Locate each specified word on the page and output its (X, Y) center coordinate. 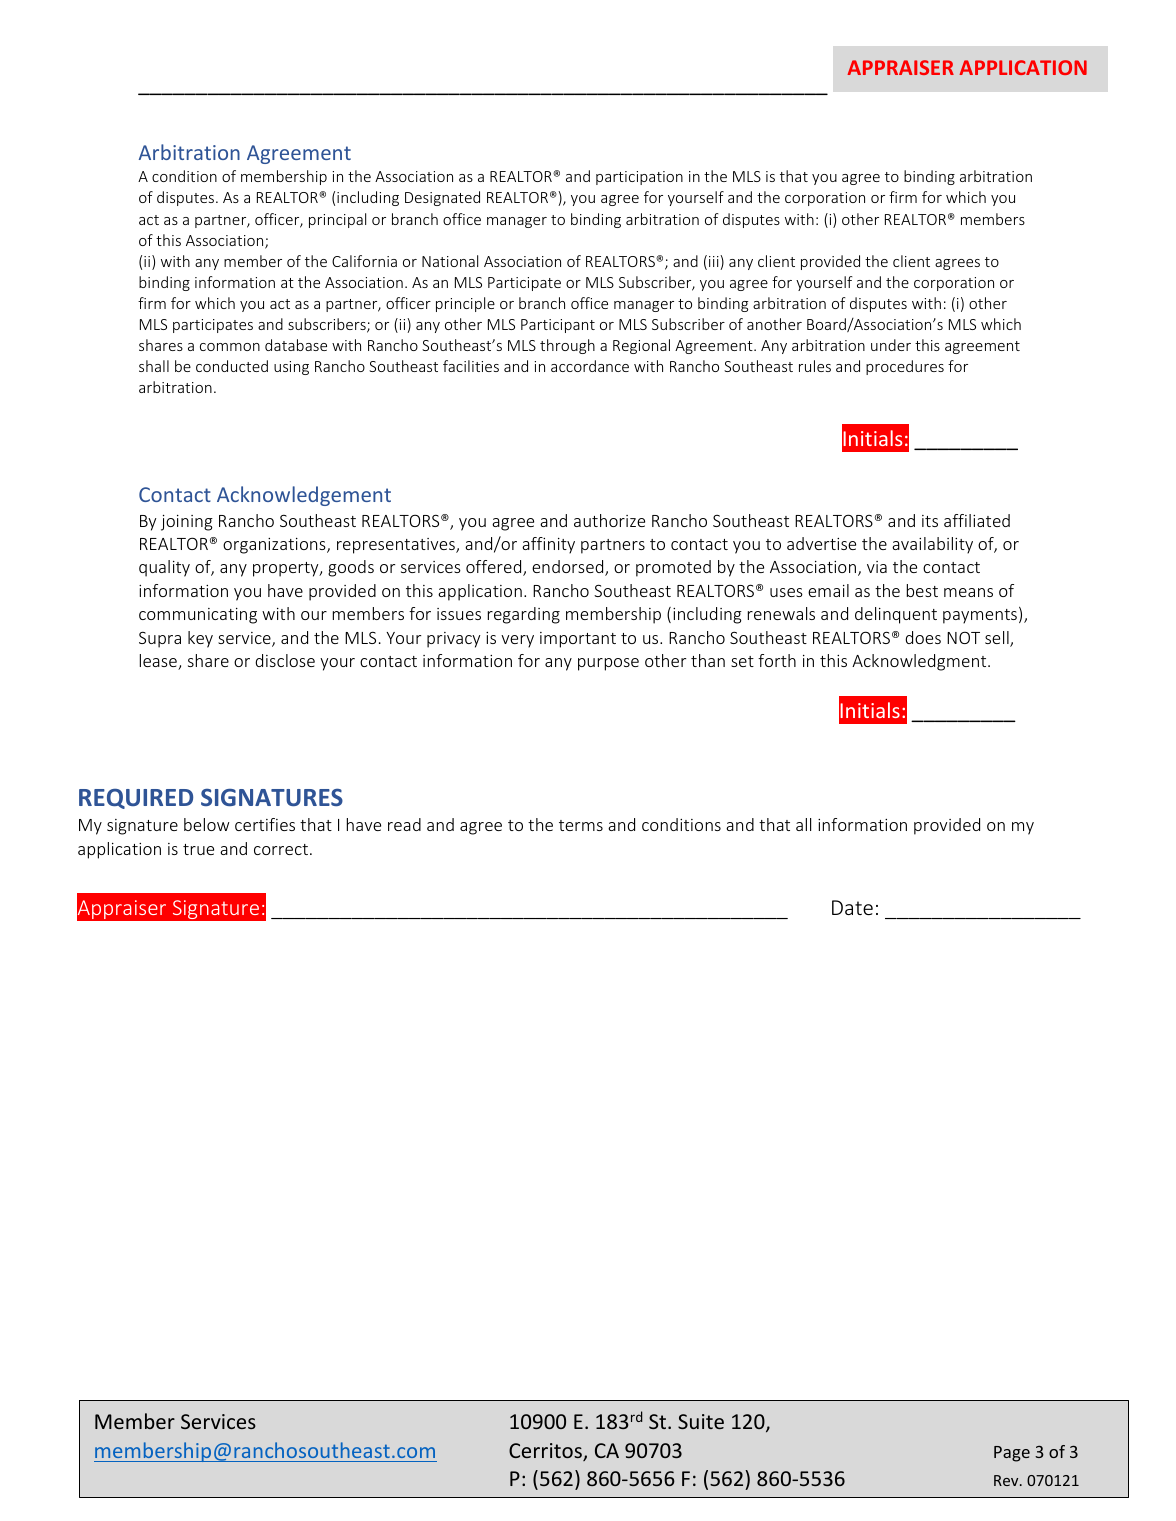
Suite (701, 1421)
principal (337, 220)
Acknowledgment (920, 662)
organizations (275, 546)
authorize (609, 520)
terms (581, 825)
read (404, 824)
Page (1012, 1454)
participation (639, 178)
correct (281, 849)
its (930, 521)
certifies (265, 824)
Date (852, 907)
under (891, 345)
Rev (1007, 1480)
